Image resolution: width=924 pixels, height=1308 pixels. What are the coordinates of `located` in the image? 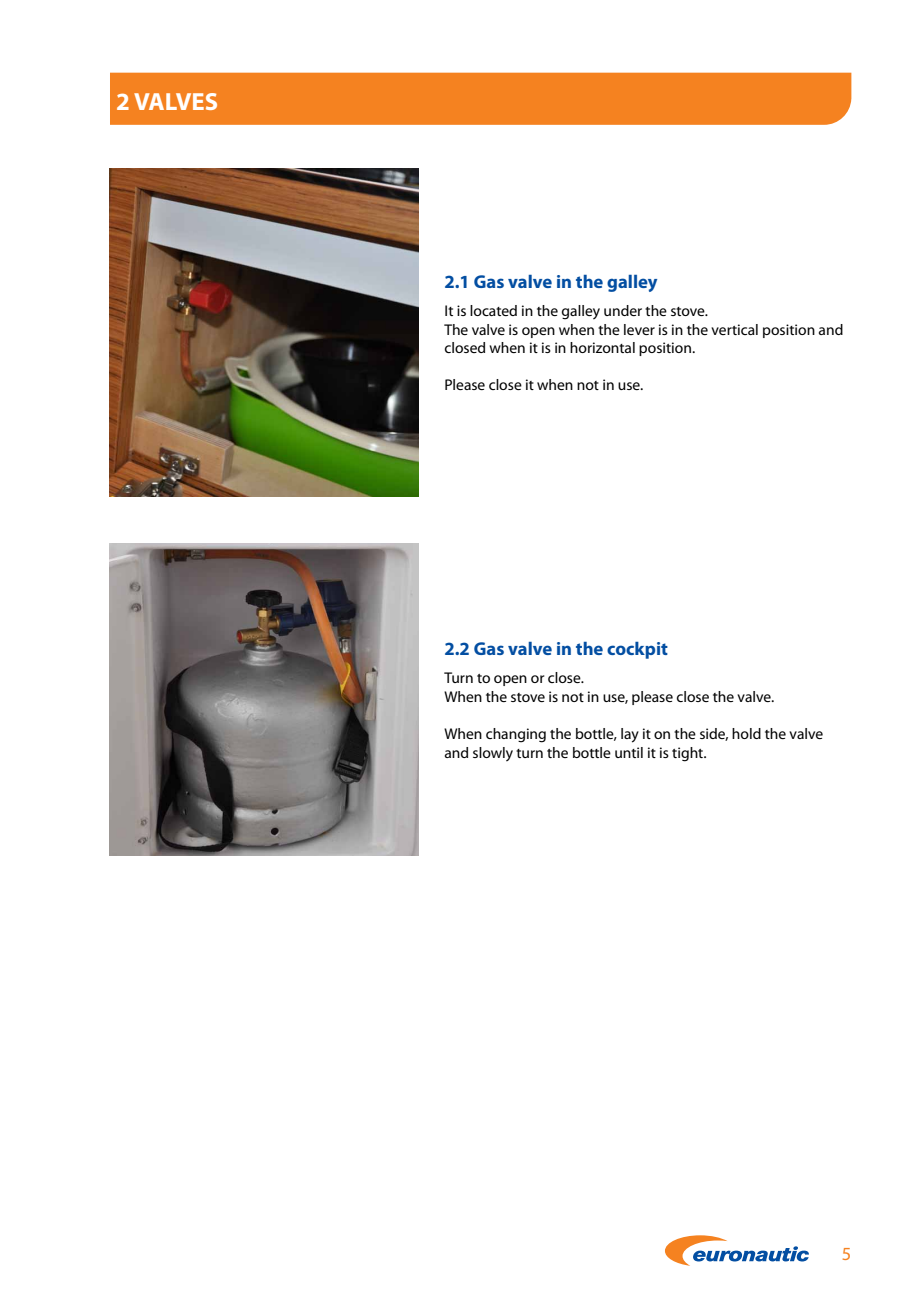 It's located at (493, 310).
